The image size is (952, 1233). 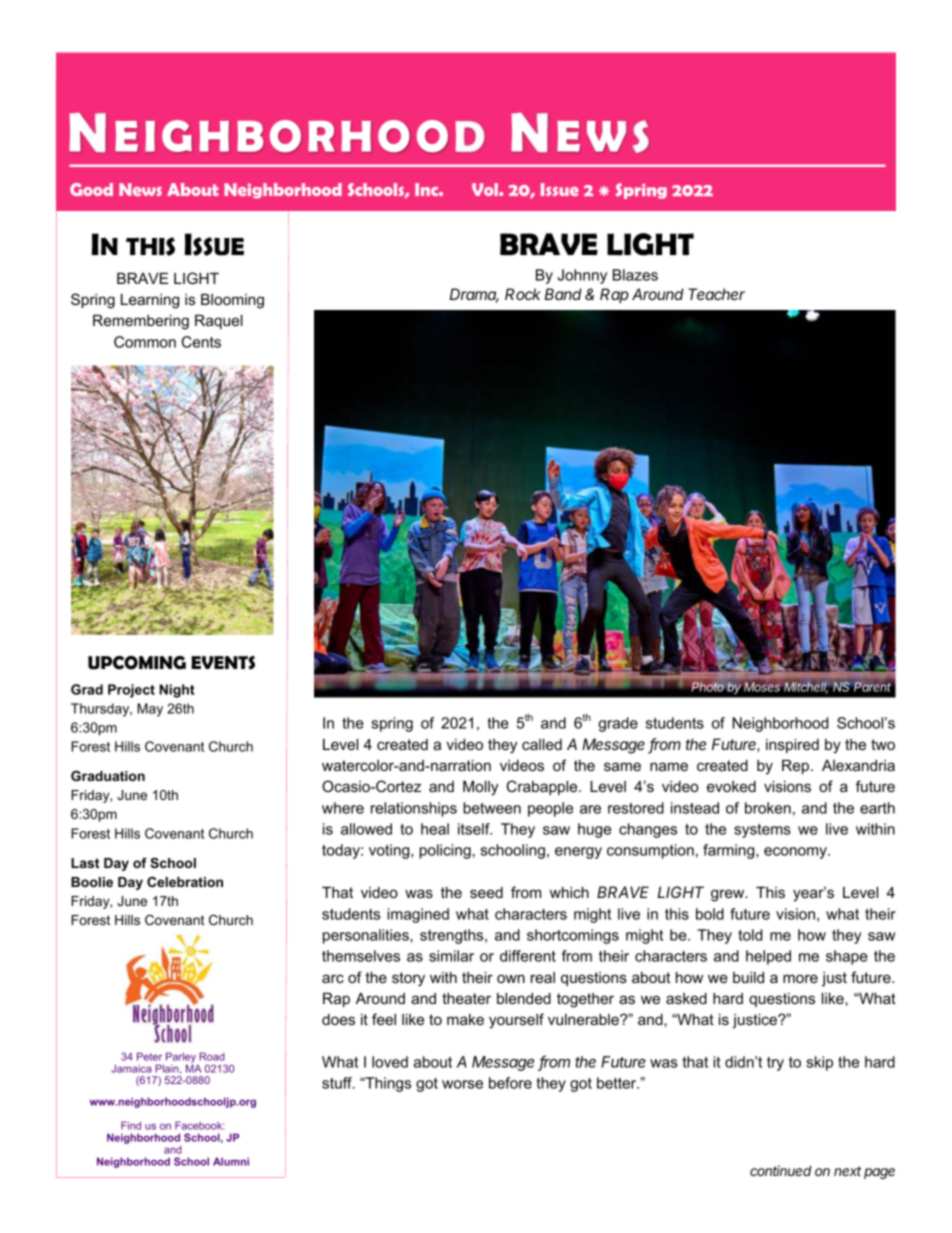 What do you see at coordinates (563, 294) in the document?
I see `Band` at bounding box center [563, 294].
